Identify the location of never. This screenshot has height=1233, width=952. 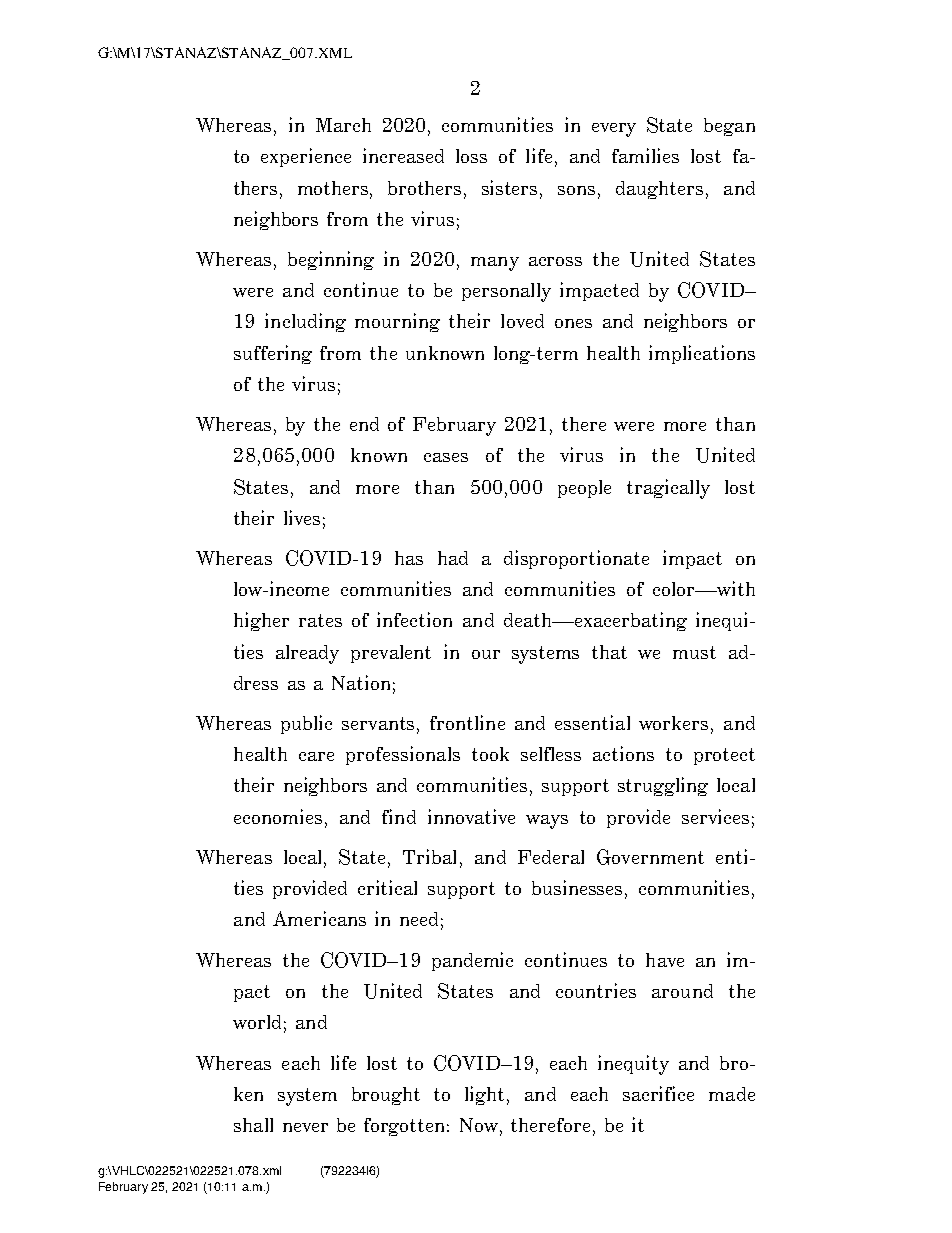
(305, 1127).
